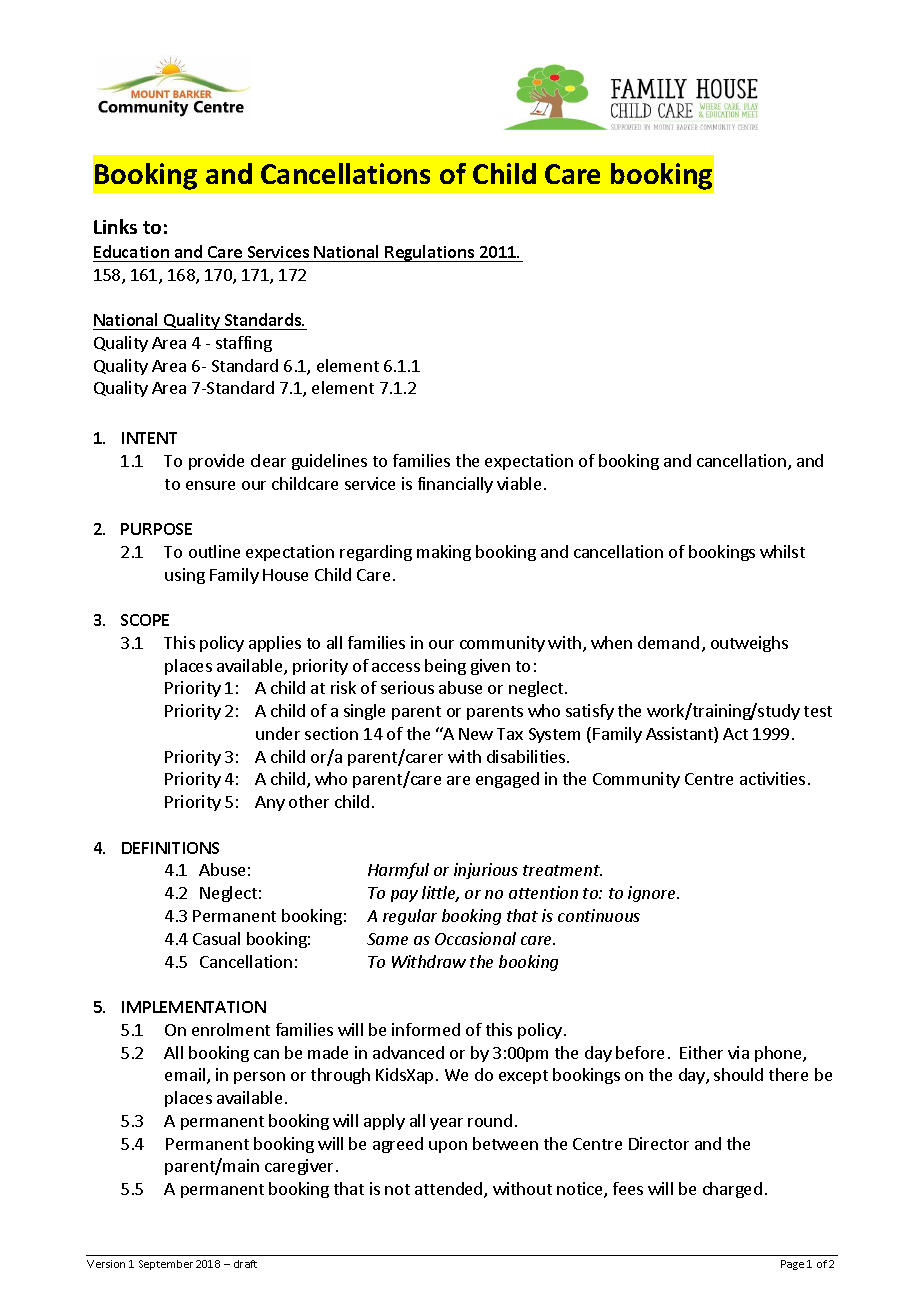 The image size is (924, 1308). I want to click on Education, so click(131, 251).
